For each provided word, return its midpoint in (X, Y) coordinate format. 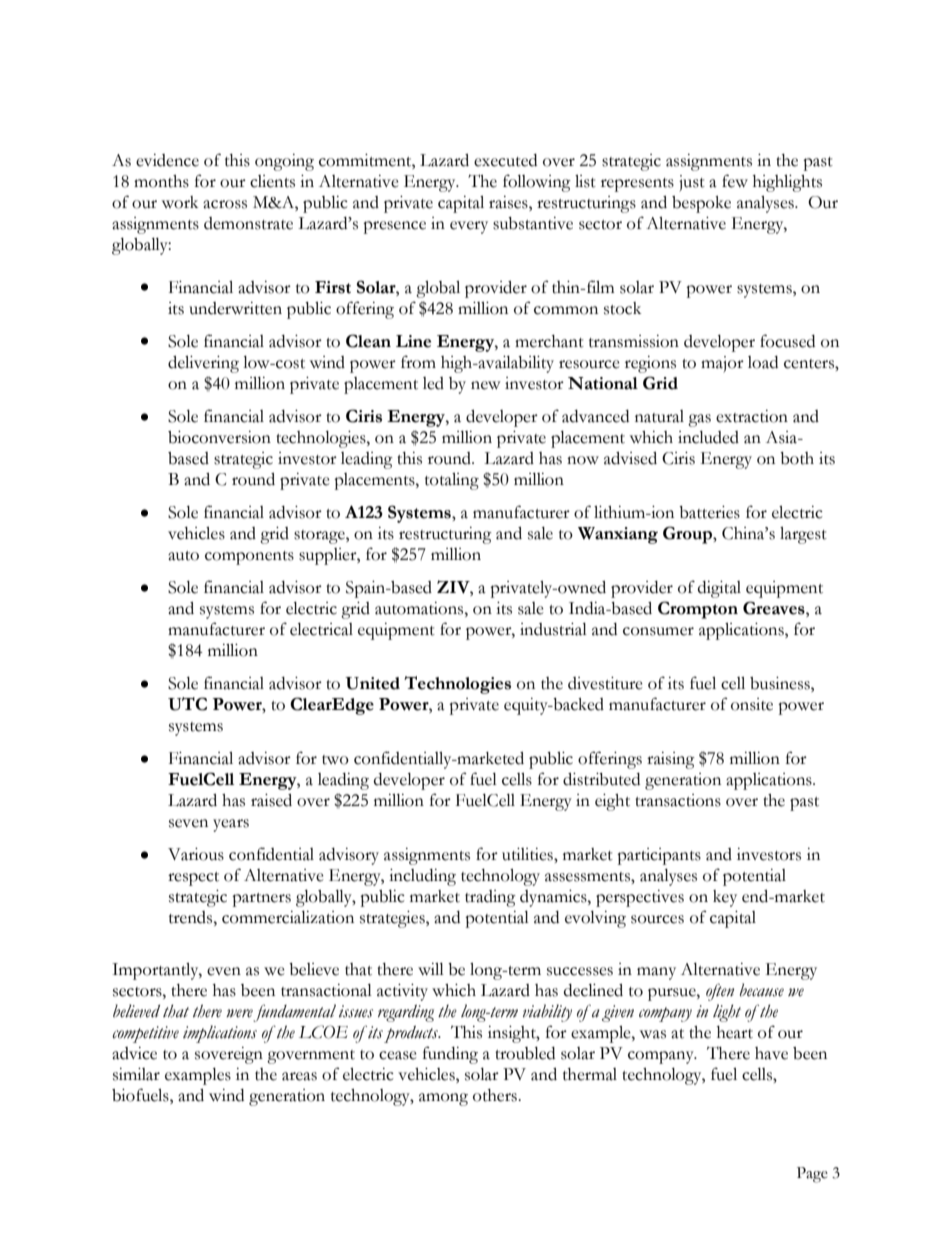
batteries (709, 512)
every (469, 227)
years (231, 825)
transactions (678, 800)
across (225, 204)
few (735, 181)
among (443, 1099)
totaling (452, 481)
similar (136, 1074)
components (249, 558)
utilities (528, 854)
